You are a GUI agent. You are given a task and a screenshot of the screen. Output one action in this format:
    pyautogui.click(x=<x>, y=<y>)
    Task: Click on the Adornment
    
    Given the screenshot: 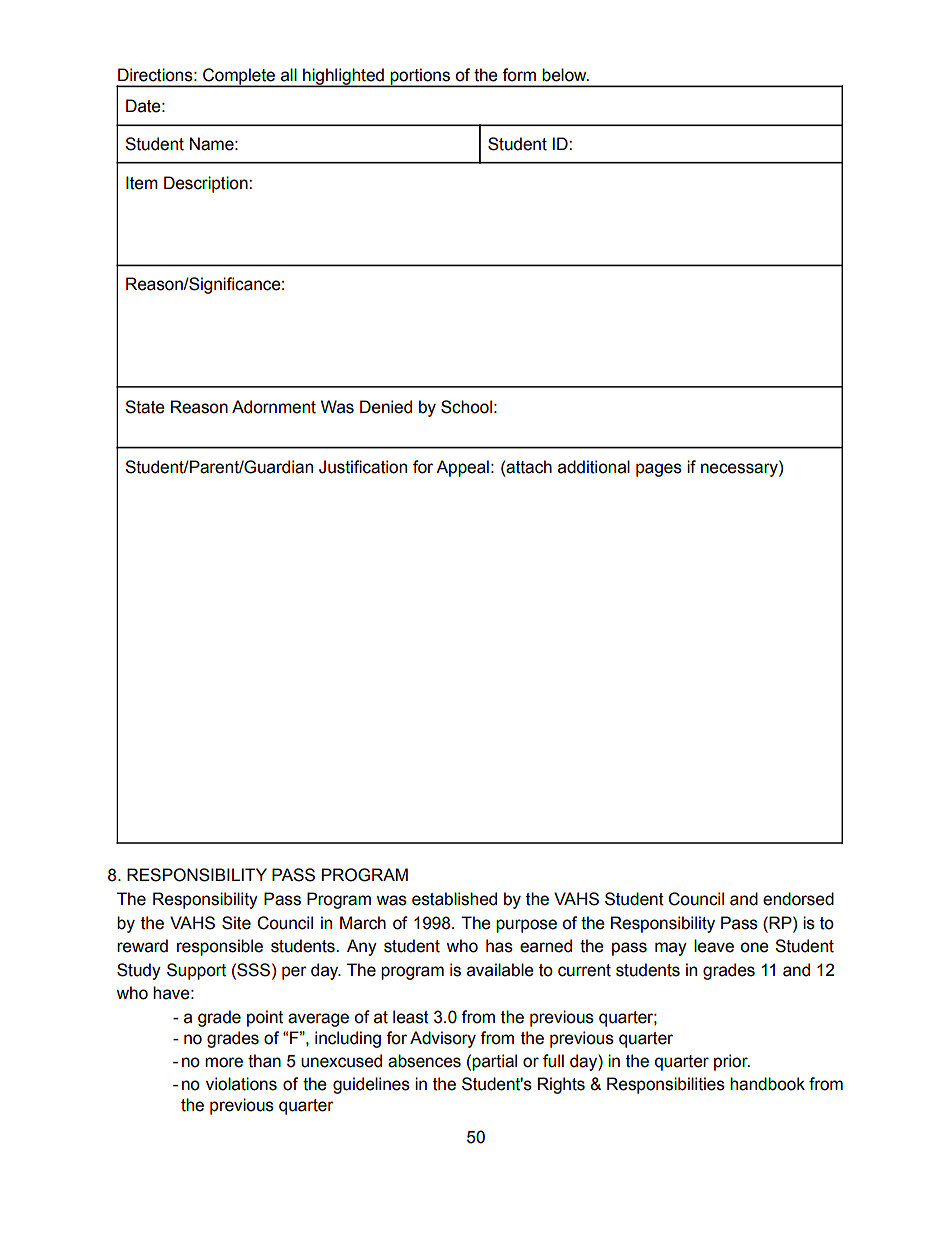 What is the action you would take?
    pyautogui.click(x=274, y=407)
